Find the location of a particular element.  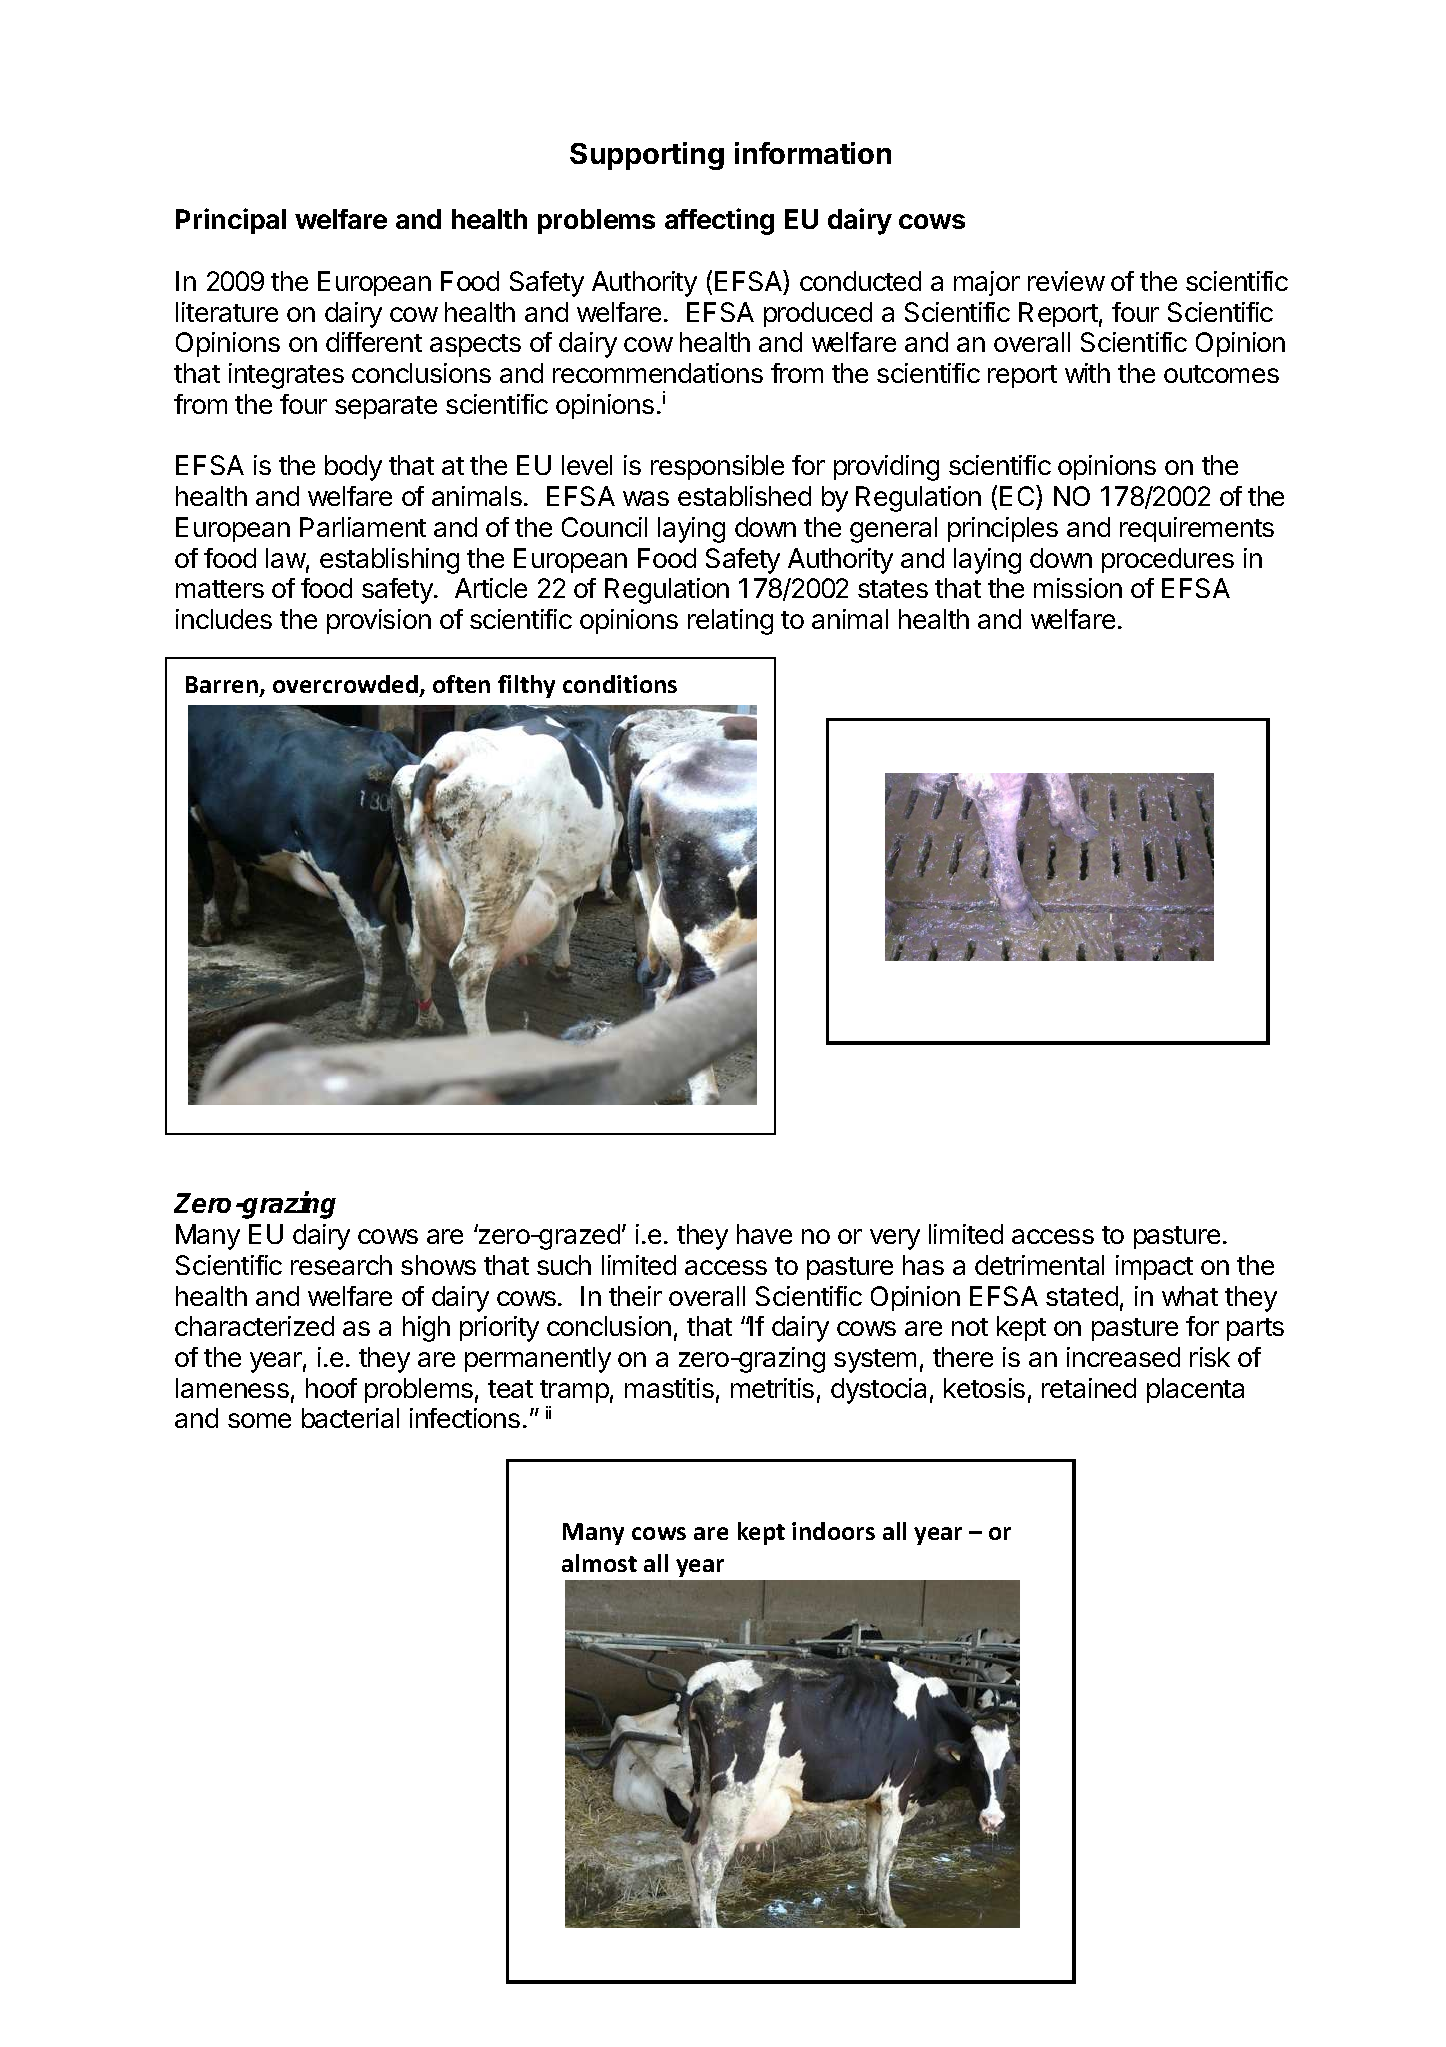

impact is located at coordinates (1154, 1267).
